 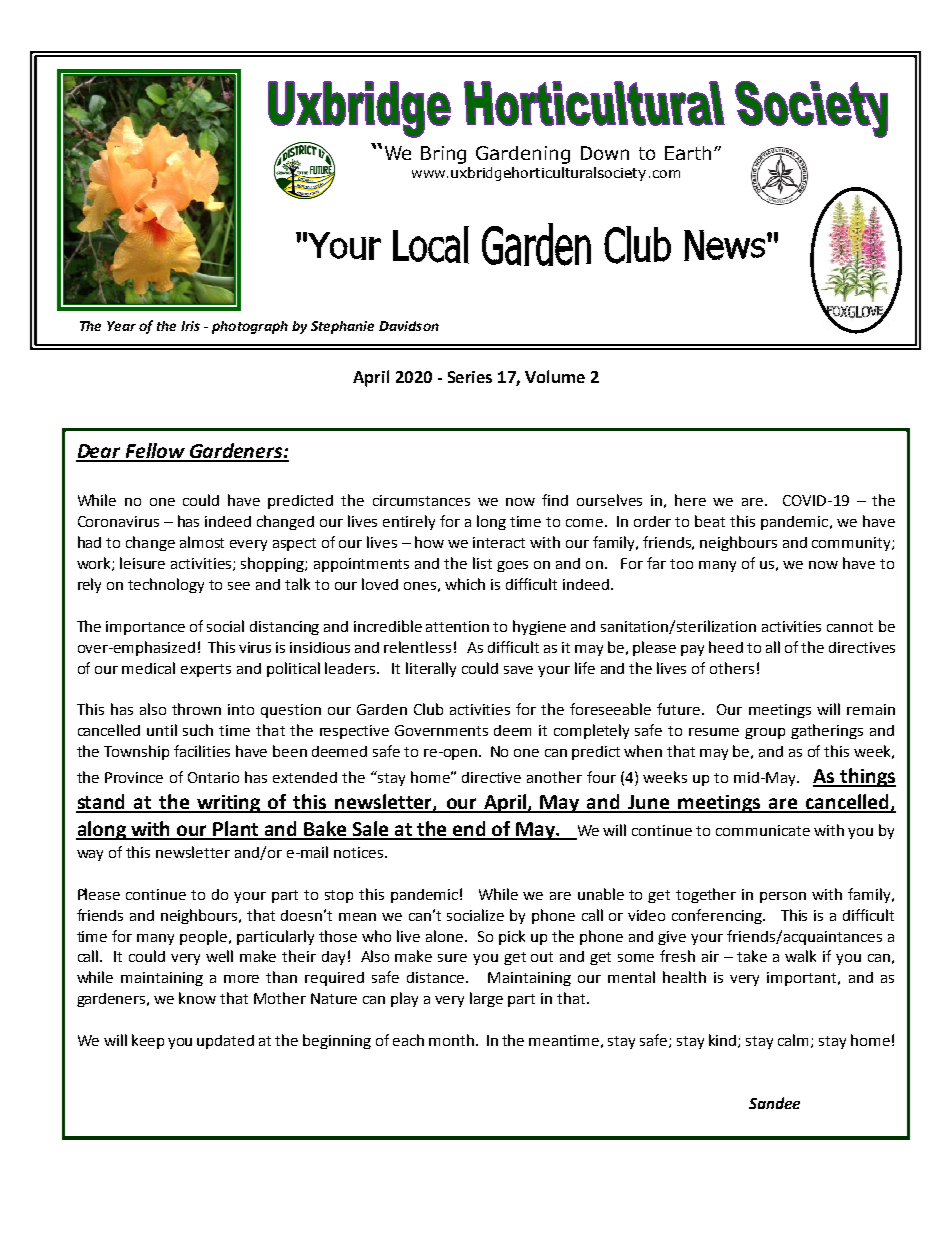 I want to click on such, so click(x=198, y=730).
